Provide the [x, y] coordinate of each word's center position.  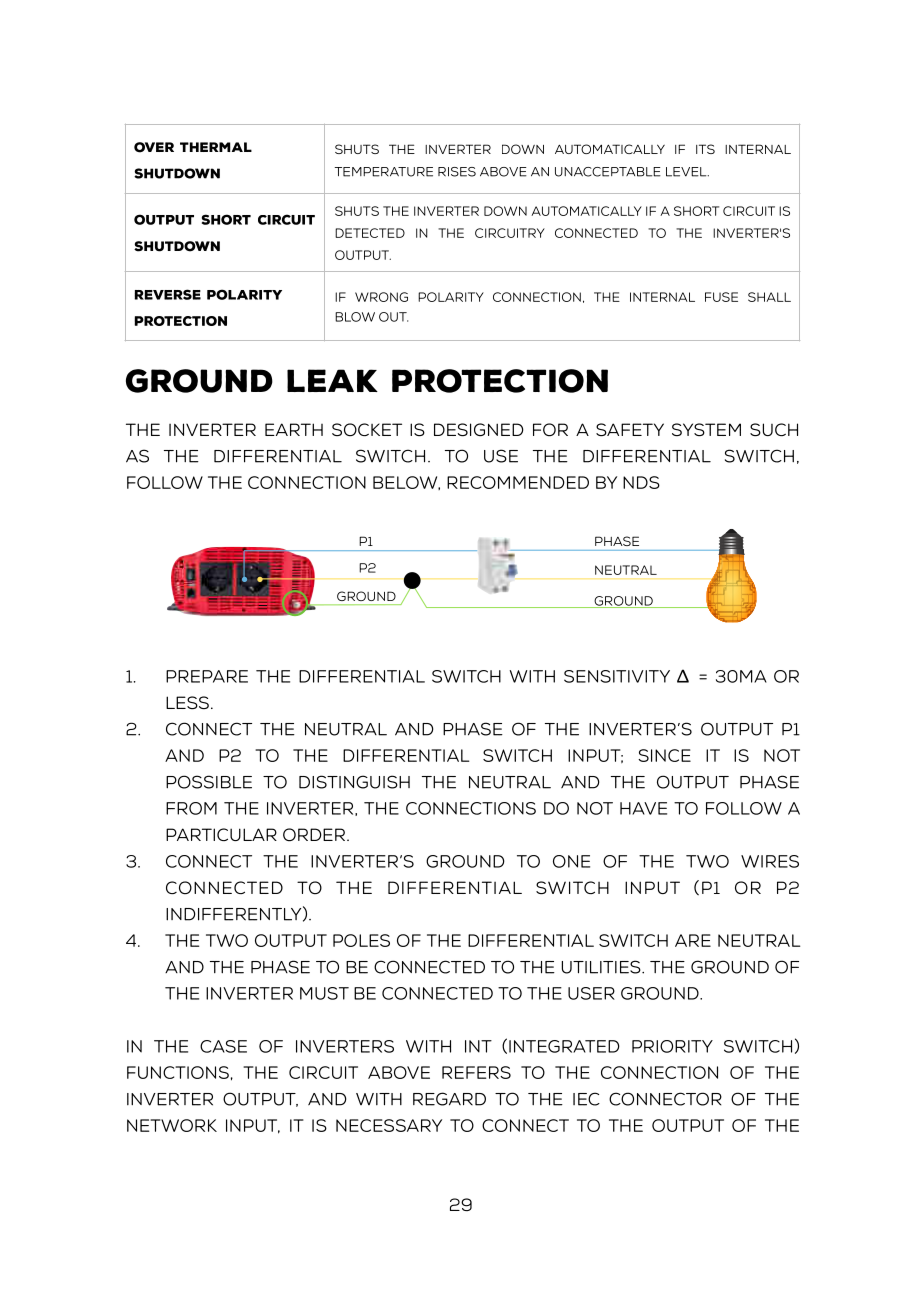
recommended [518, 482]
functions [178, 1072]
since [664, 755]
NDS [641, 482]
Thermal [216, 147]
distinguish [354, 782]
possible [209, 782]
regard [449, 1099]
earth [294, 429]
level [687, 172]
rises [457, 172]
